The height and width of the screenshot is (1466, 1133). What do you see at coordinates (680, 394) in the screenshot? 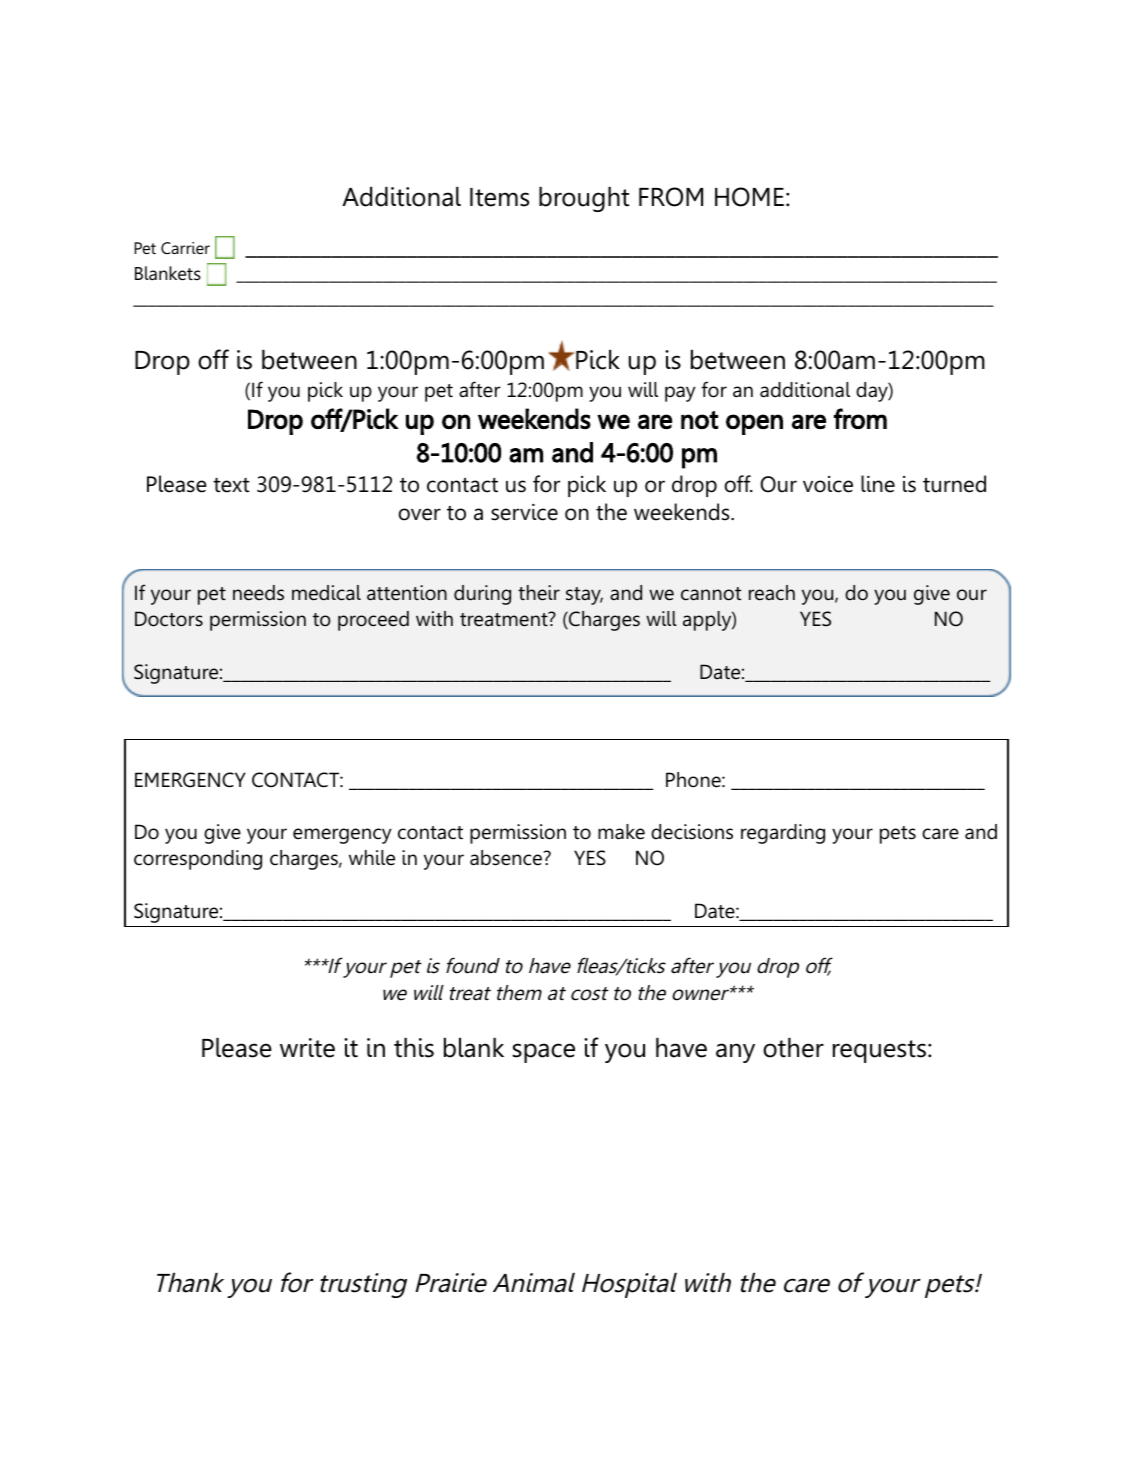
I see `pay` at bounding box center [680, 394].
